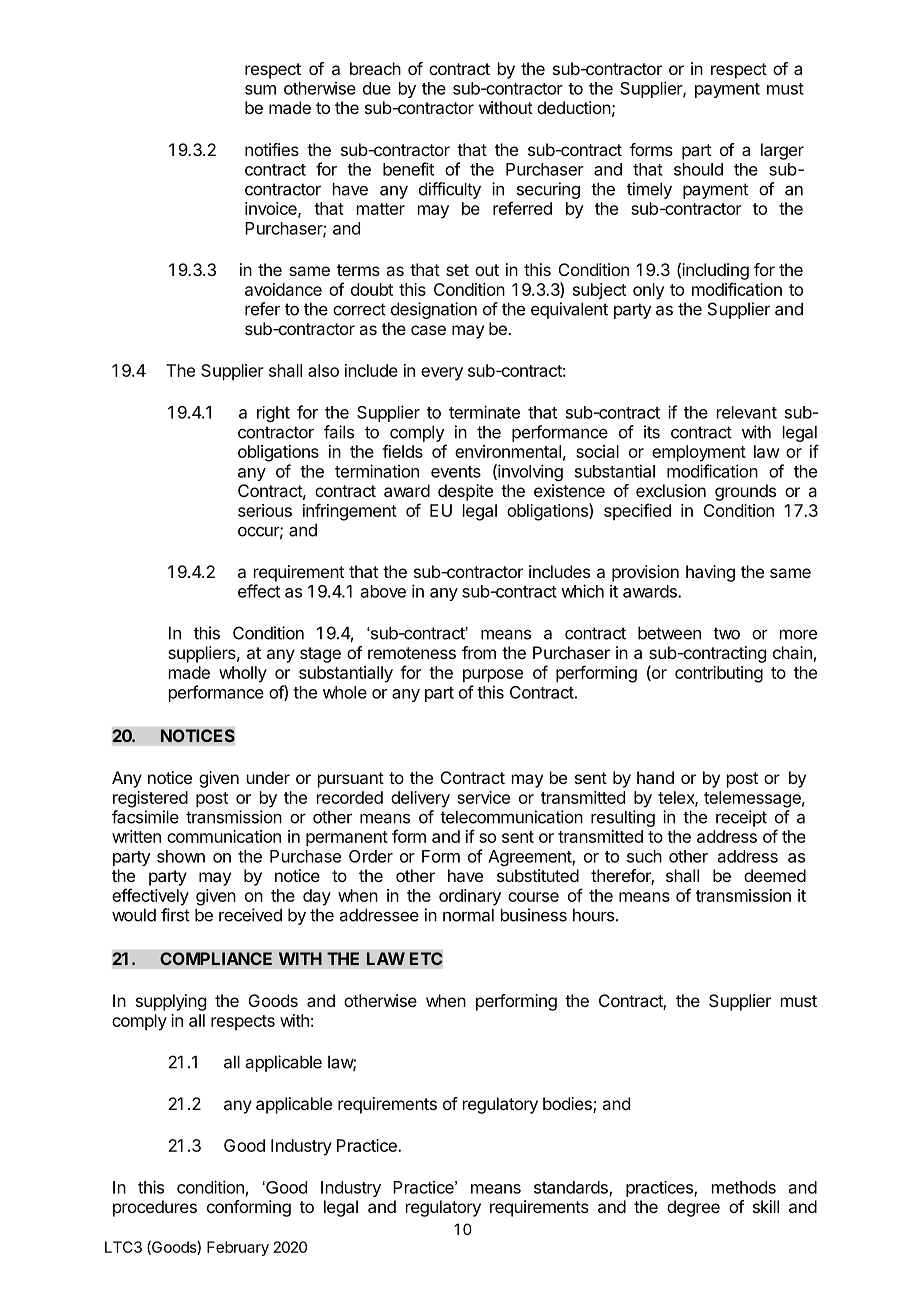  I want to click on February, so click(238, 1248).
